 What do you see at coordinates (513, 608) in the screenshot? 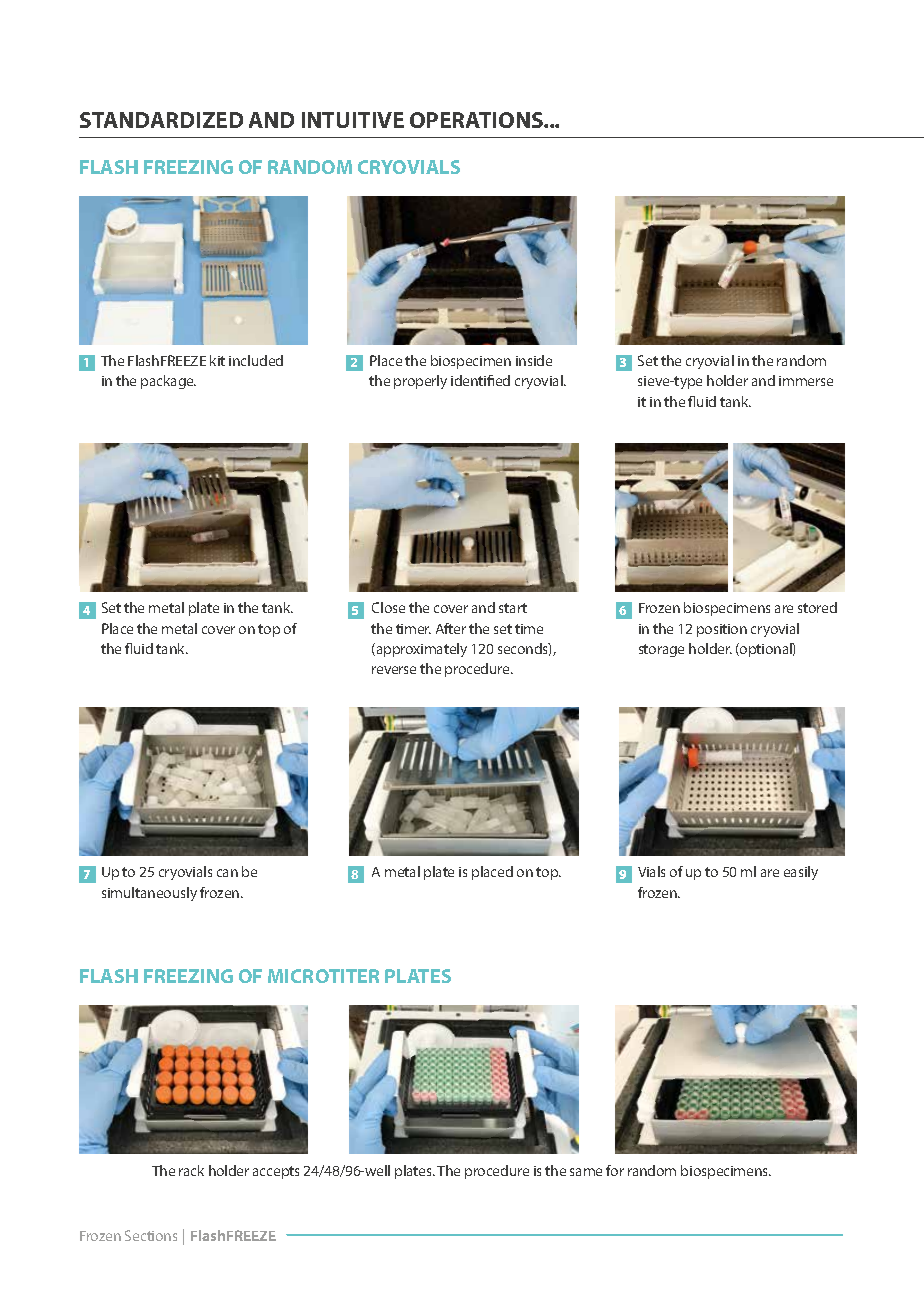
I see `start` at bounding box center [513, 608].
